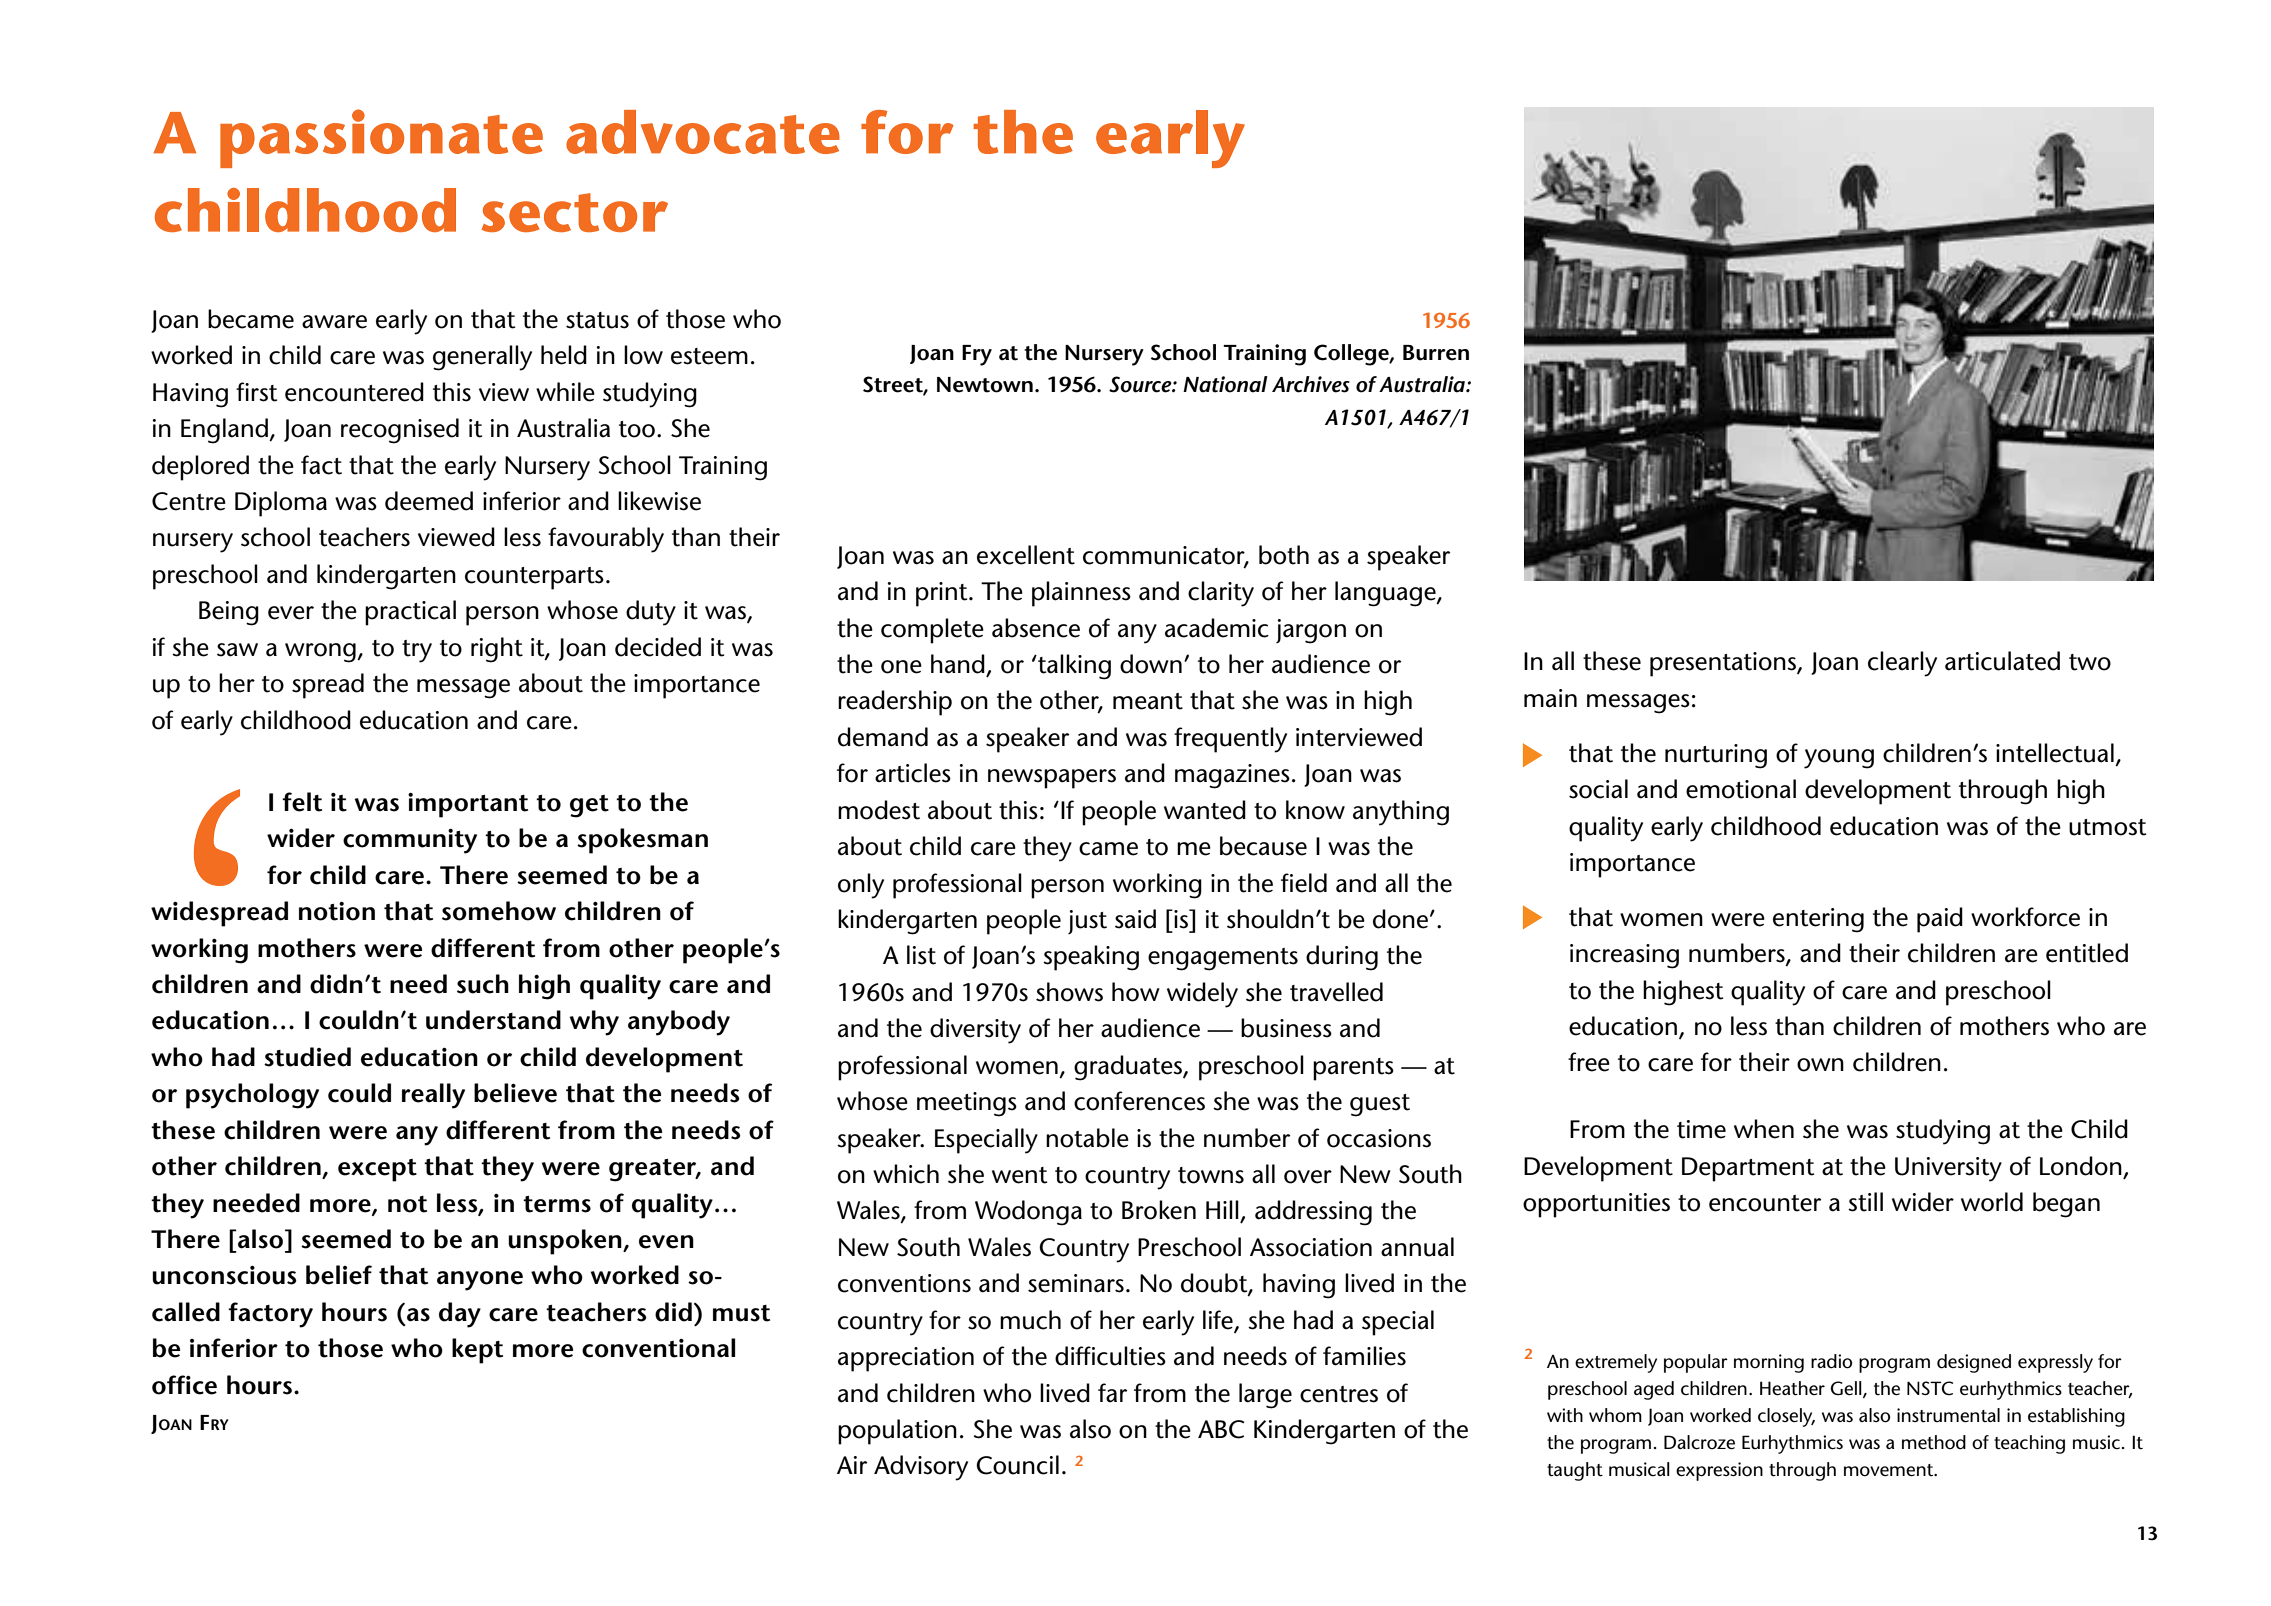  What do you see at coordinates (477, 1351) in the page?
I see `kept` at bounding box center [477, 1351].
